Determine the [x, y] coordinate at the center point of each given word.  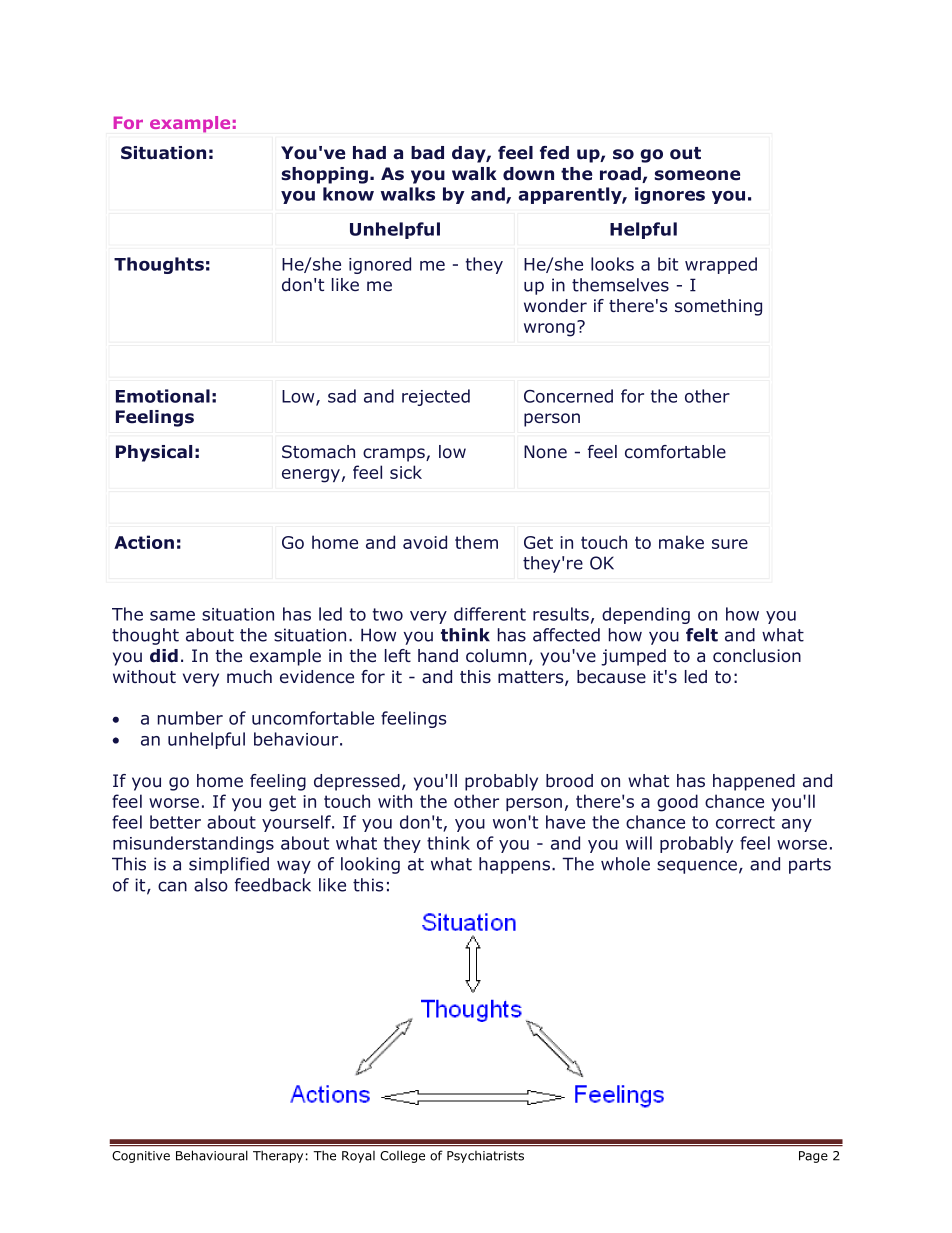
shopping [325, 175]
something [718, 307]
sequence [697, 867]
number [190, 718]
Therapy [278, 1156]
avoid [425, 542]
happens [514, 865]
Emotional [163, 396]
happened [754, 782]
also [211, 885]
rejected [436, 397]
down [528, 174]
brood [569, 781]
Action [144, 542]
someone [697, 175]
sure [730, 544]
